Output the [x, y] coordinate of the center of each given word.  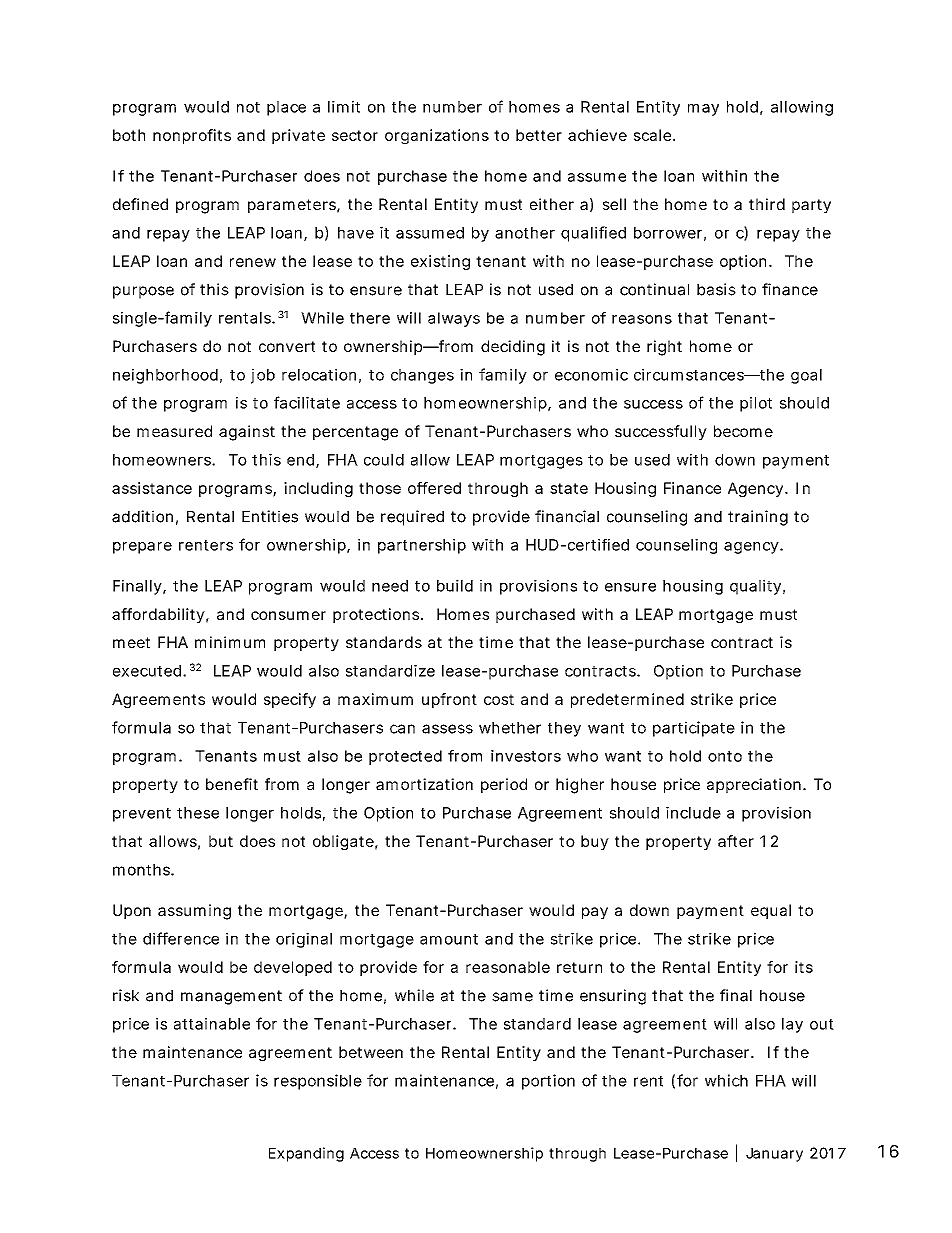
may [703, 110]
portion [548, 1082]
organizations [437, 136]
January [774, 1155]
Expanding [306, 1154]
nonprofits [192, 136]
